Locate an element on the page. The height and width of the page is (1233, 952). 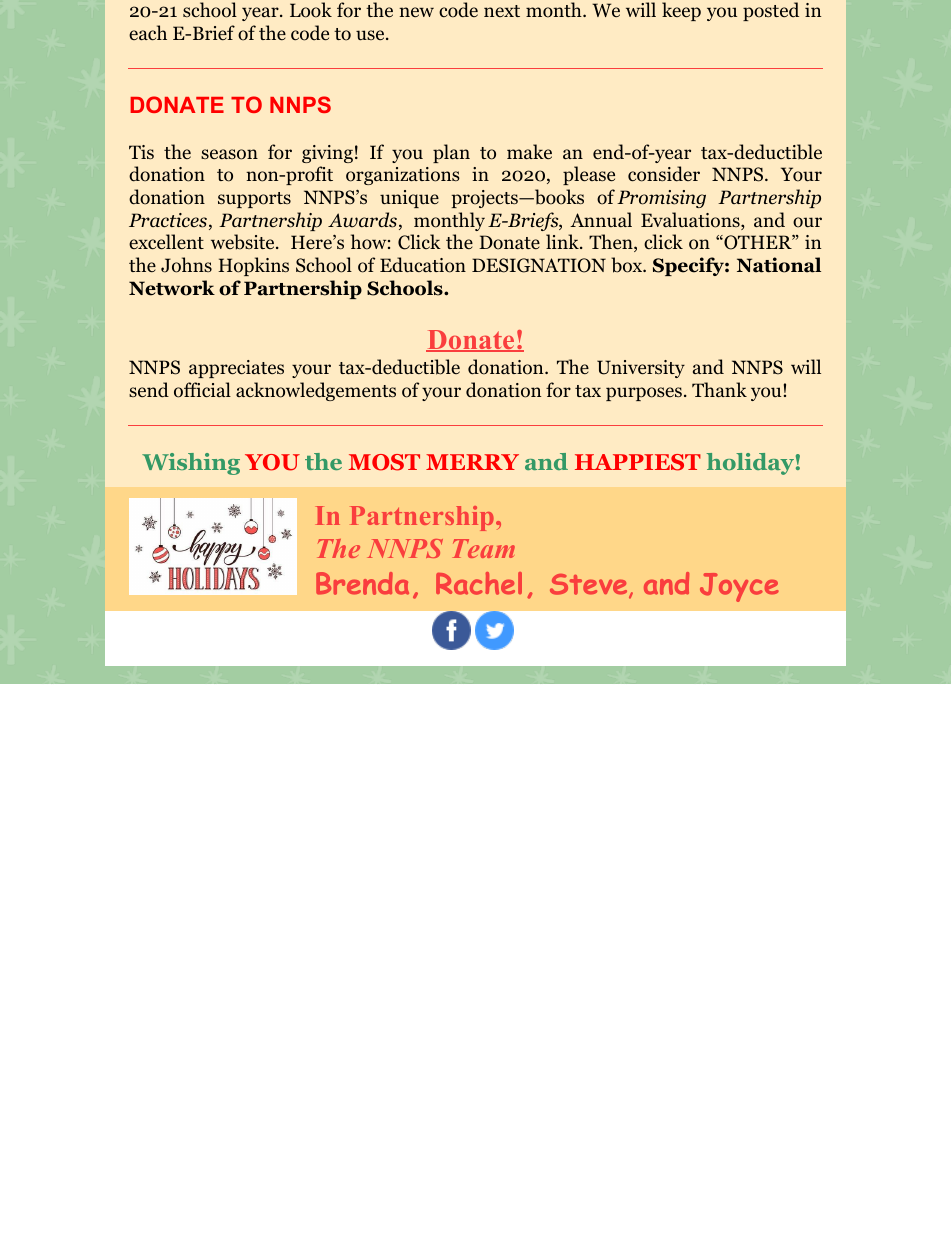
each is located at coordinates (148, 32).
